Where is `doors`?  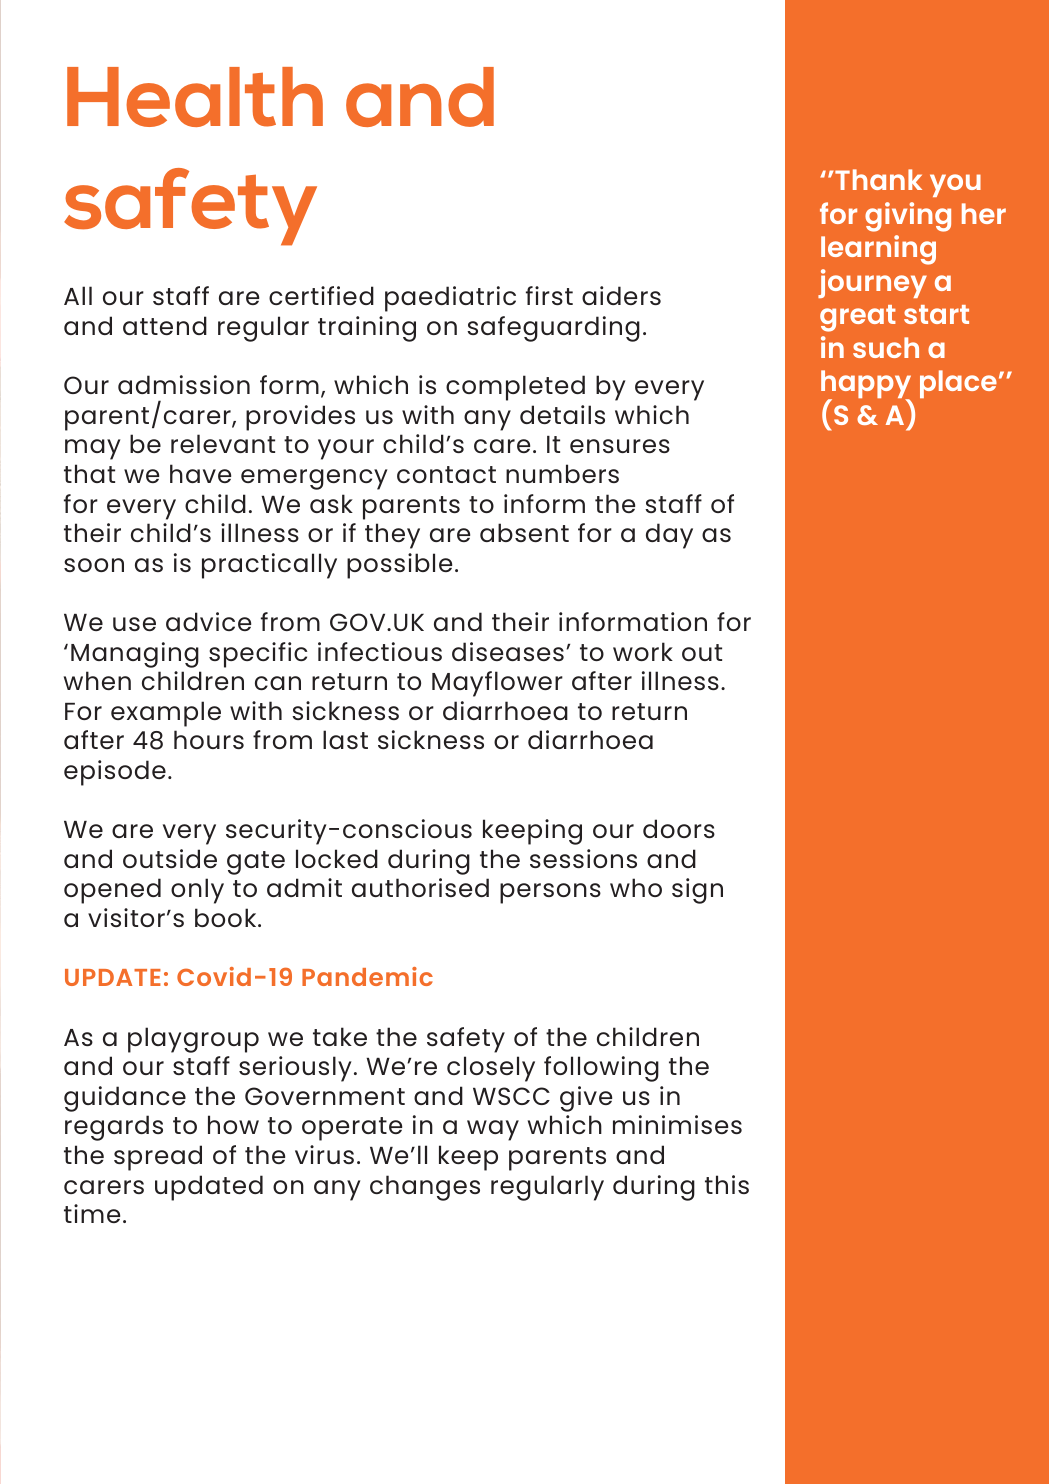 doors is located at coordinates (679, 828).
